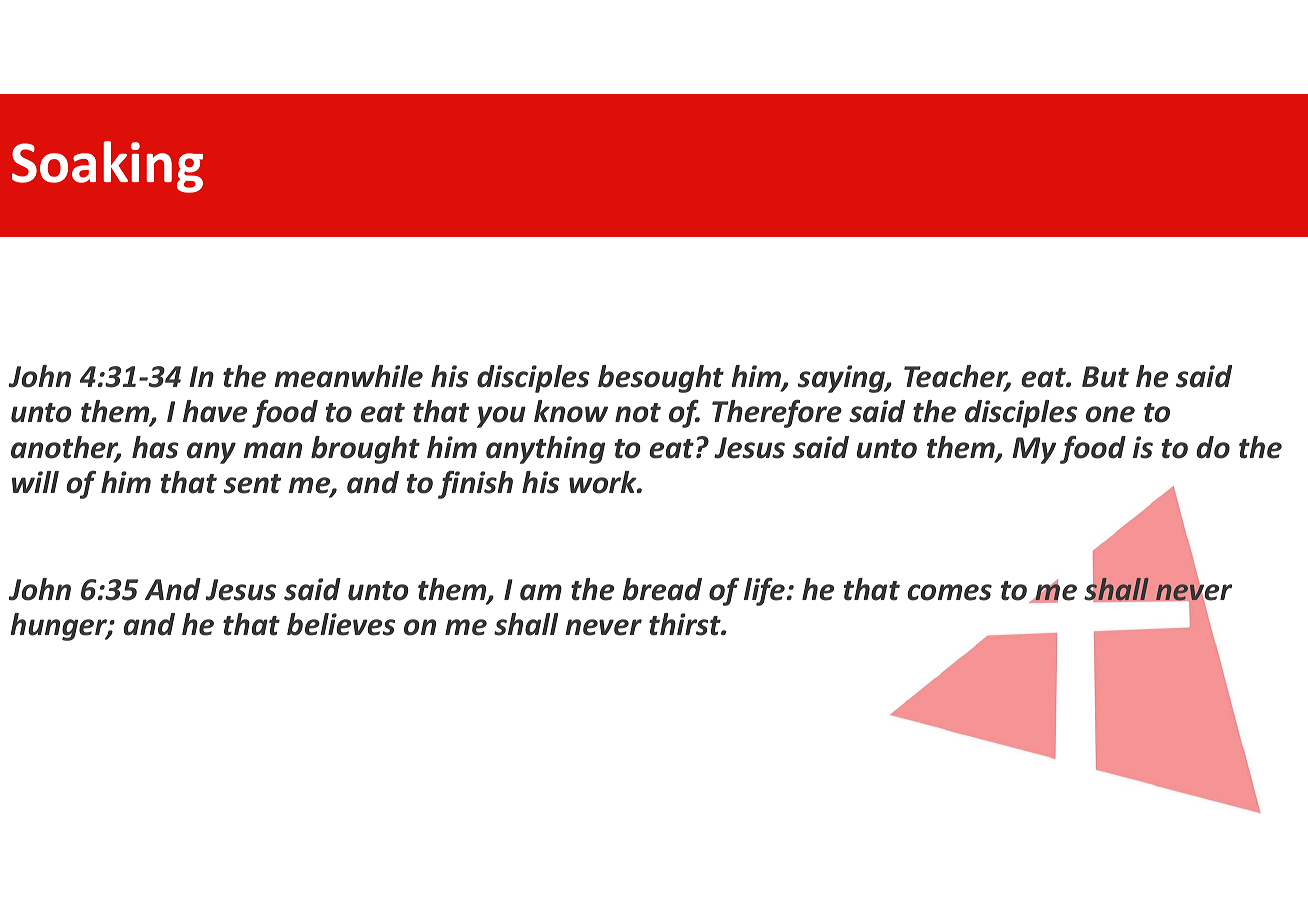  Describe the element at coordinates (662, 589) in the screenshot. I see `bread` at that location.
